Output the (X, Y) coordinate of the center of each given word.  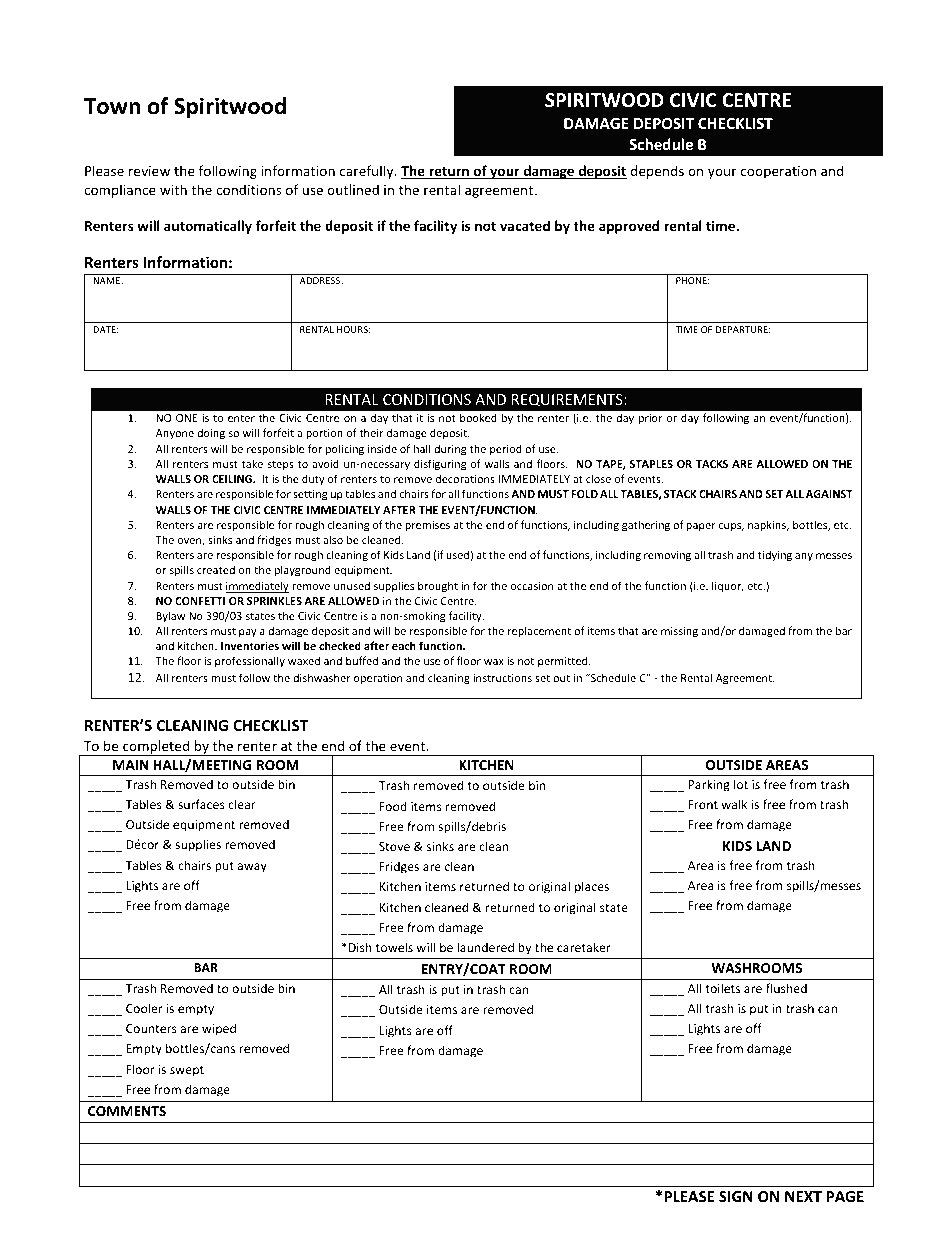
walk (734, 804)
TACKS (712, 464)
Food (393, 806)
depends (657, 172)
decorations (465, 478)
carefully (368, 172)
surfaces (201, 804)
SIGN (736, 1196)
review (149, 171)
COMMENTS (127, 1111)
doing (211, 433)
